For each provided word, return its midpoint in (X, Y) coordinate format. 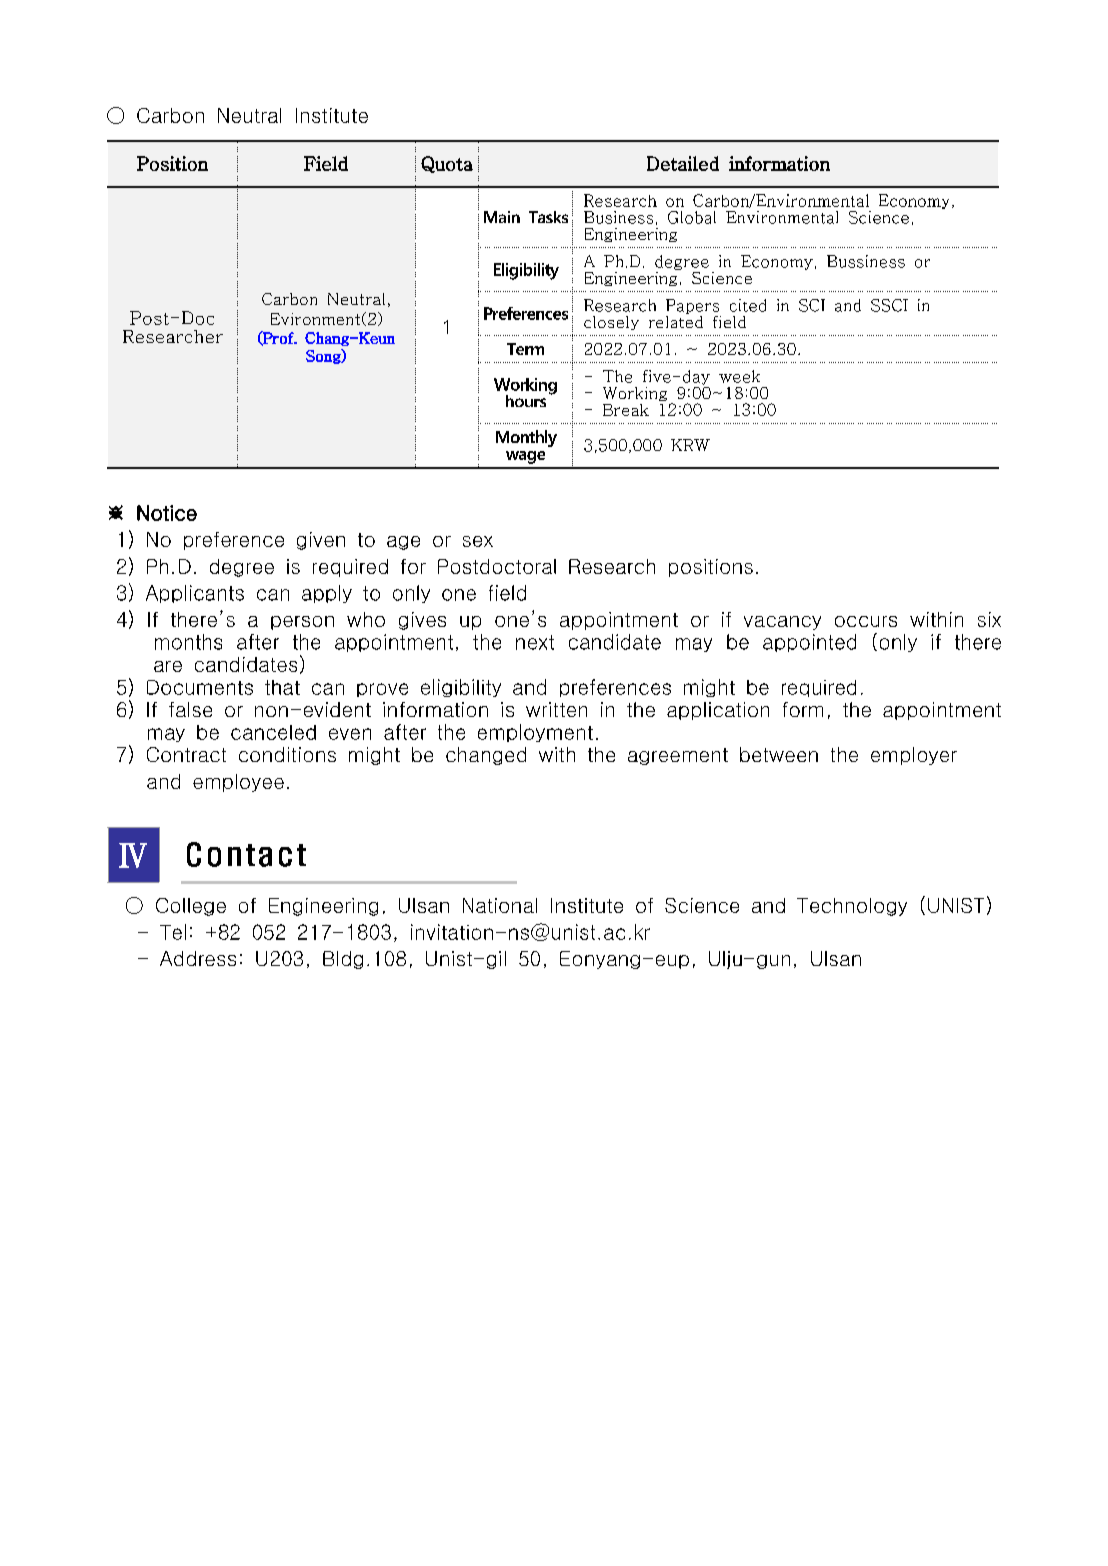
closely (611, 323)
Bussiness (866, 261)
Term (525, 349)
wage (525, 457)
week (739, 376)
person (302, 623)
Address (198, 958)
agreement (678, 756)
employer (914, 756)
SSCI (889, 305)
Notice (167, 513)
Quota (447, 164)
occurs (866, 621)
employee (238, 783)
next (535, 642)
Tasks (548, 217)
